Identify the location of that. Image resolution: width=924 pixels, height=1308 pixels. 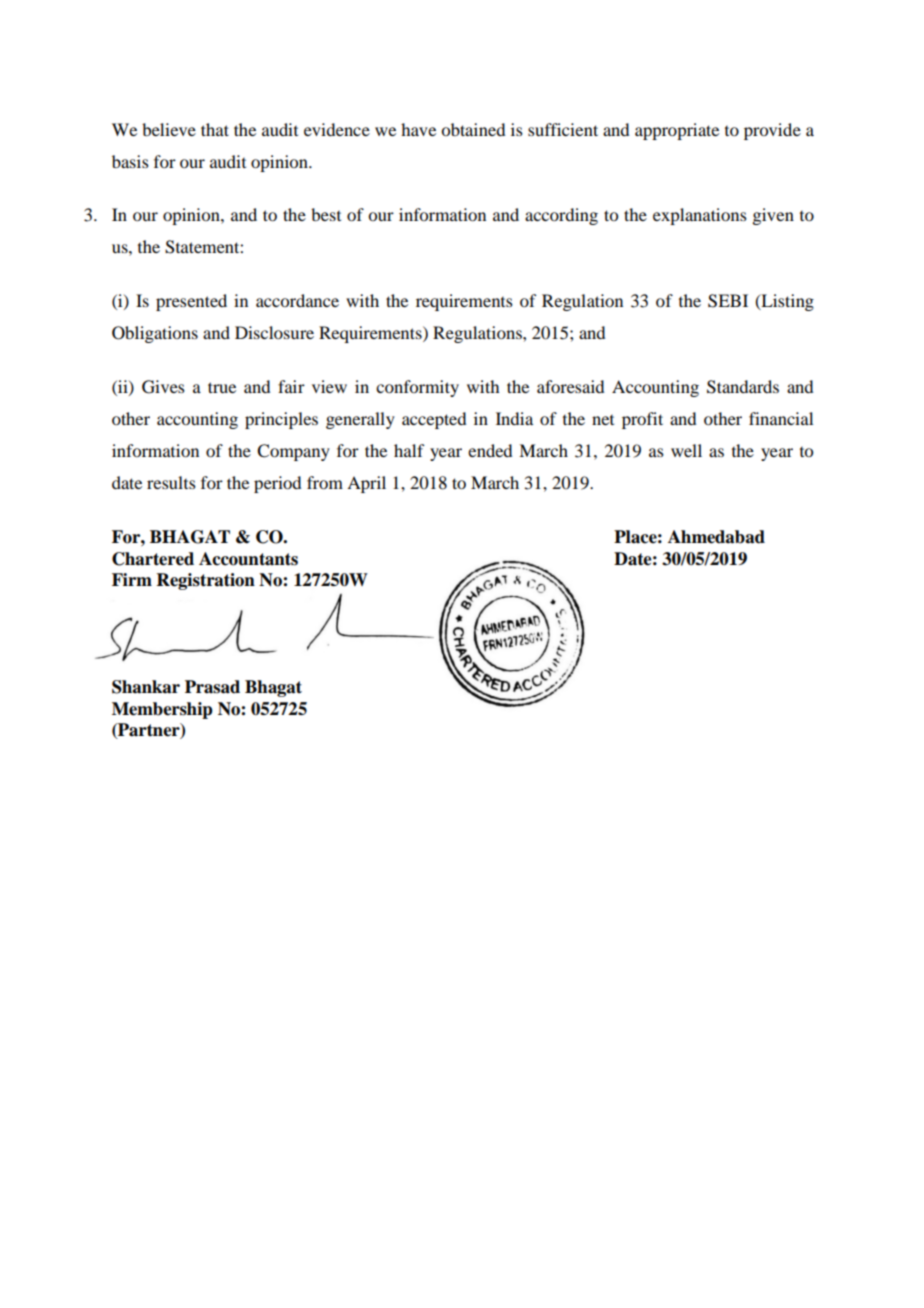
(215, 129).
